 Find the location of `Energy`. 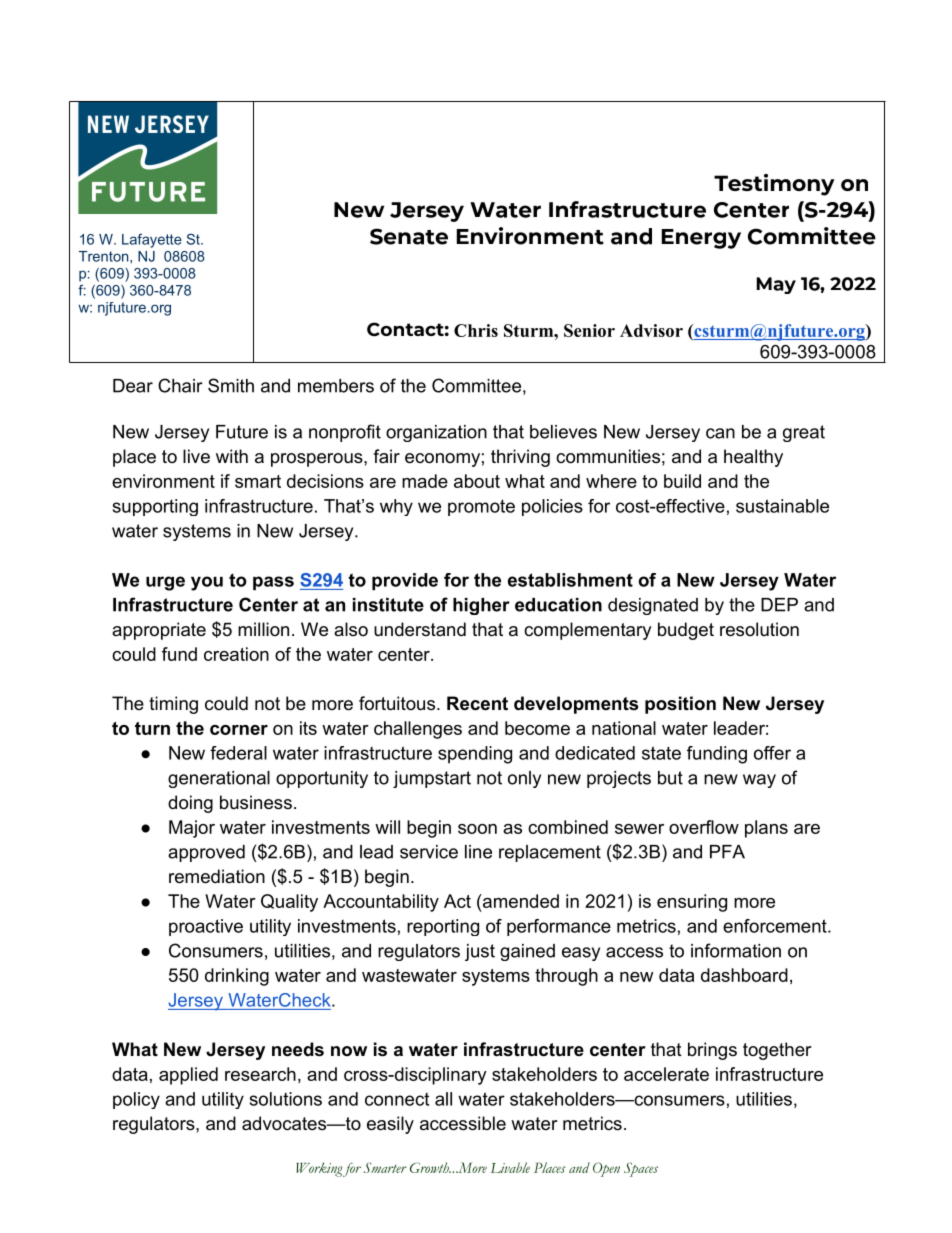

Energy is located at coordinates (701, 239).
